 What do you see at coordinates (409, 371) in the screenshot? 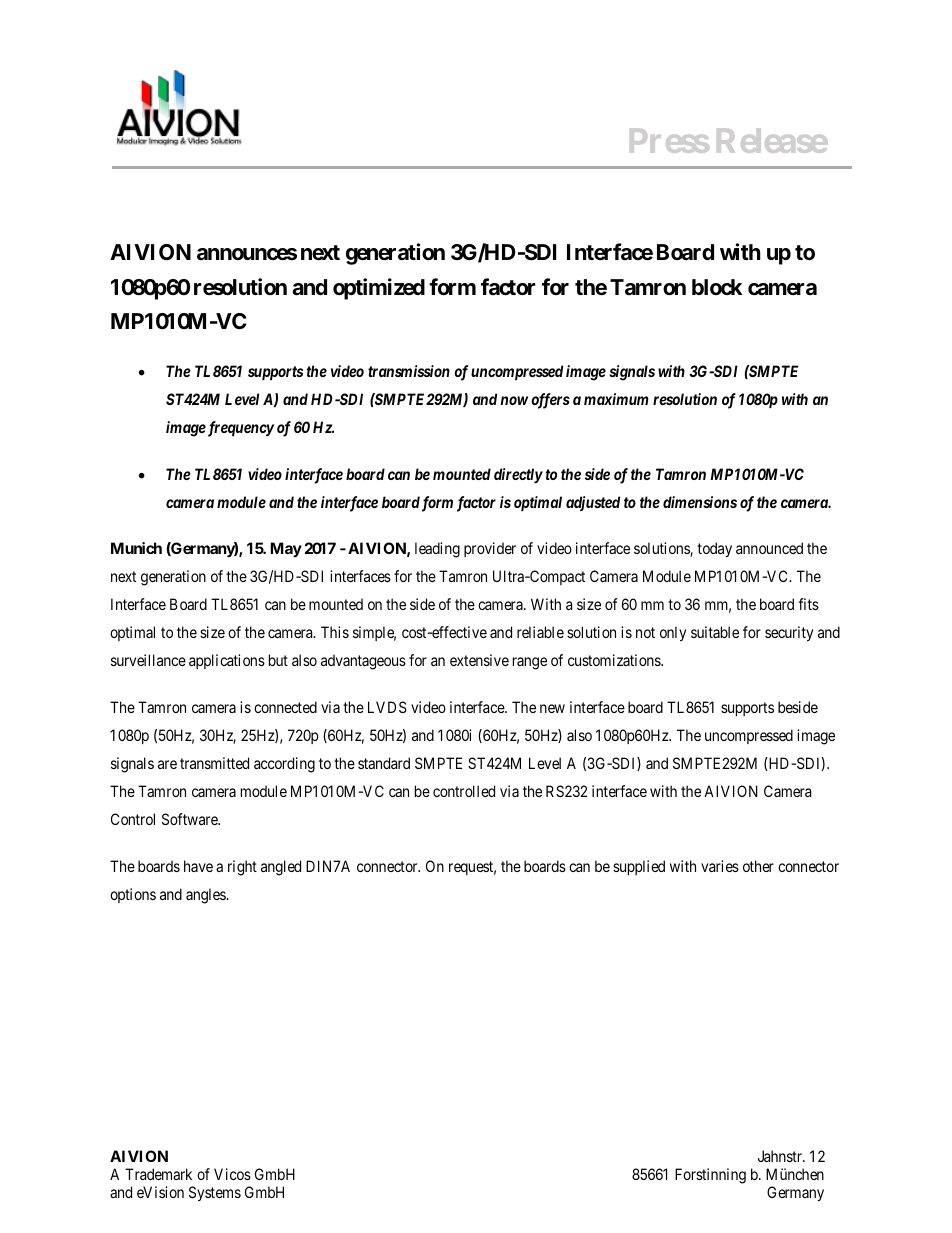
I see `transmission` at bounding box center [409, 371].
